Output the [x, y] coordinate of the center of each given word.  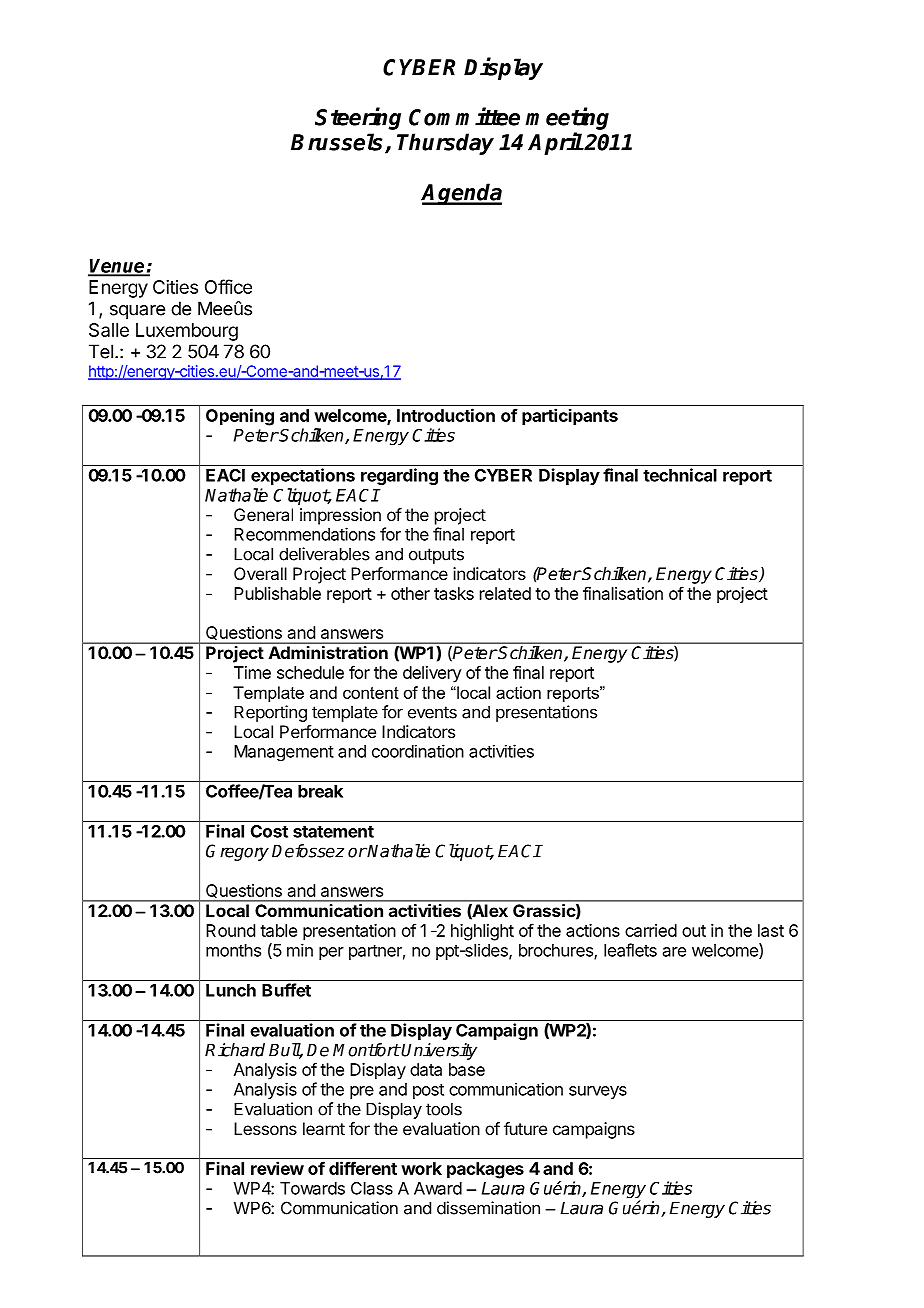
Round [230, 930]
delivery [432, 674]
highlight [482, 932]
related [505, 593]
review [277, 1168]
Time [252, 672]
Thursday [445, 144]
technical [680, 475]
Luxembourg [187, 332]
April [555, 143]
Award [438, 1188]
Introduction [446, 415]
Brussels [338, 143]
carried [651, 930]
